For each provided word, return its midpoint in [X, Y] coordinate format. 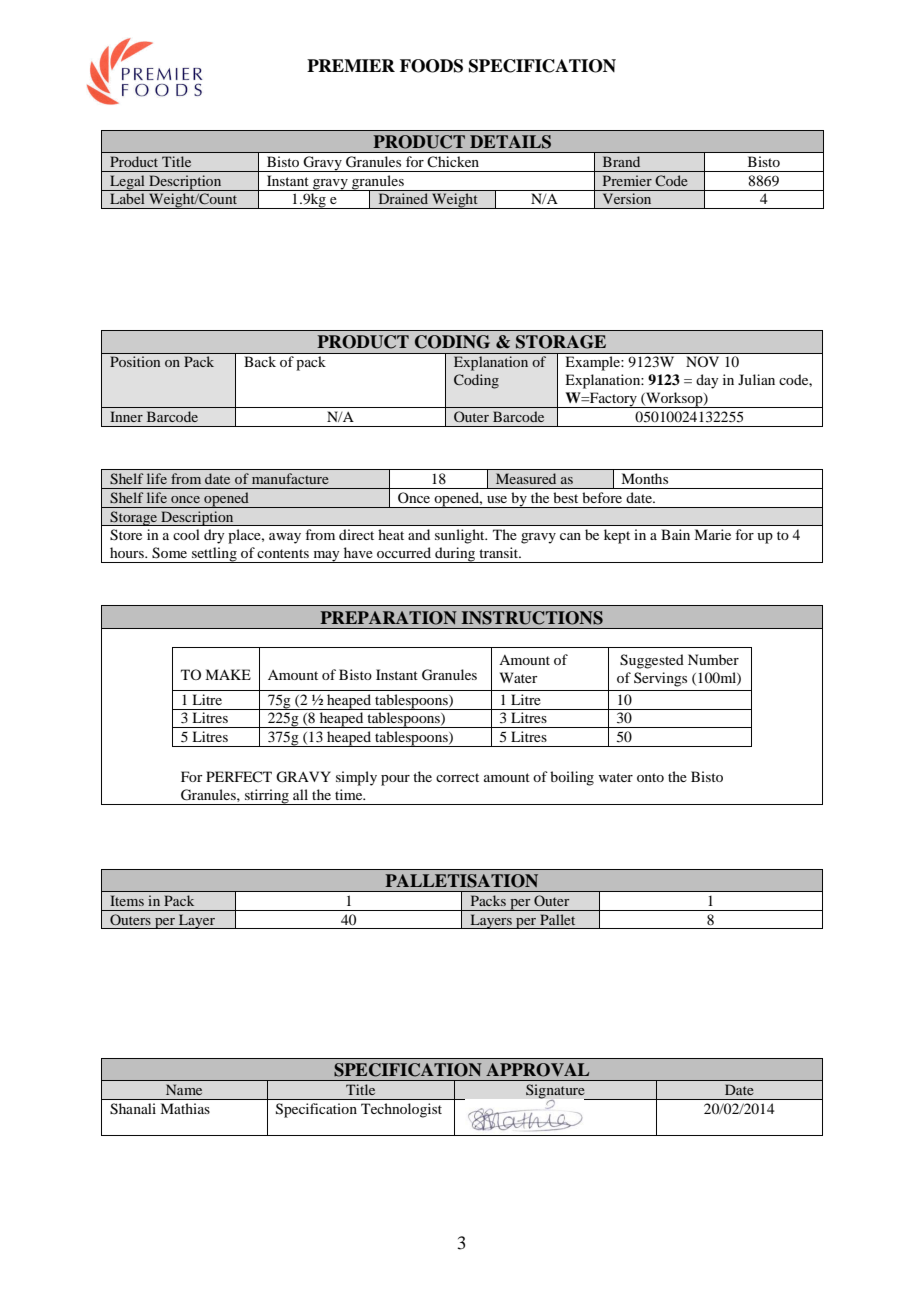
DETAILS [510, 142]
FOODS [431, 66]
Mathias [185, 1108]
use [497, 499]
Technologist [401, 1110]
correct [457, 777]
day [707, 381]
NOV [702, 361]
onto [650, 777]
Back [260, 361]
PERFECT [239, 776]
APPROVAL [537, 1070]
